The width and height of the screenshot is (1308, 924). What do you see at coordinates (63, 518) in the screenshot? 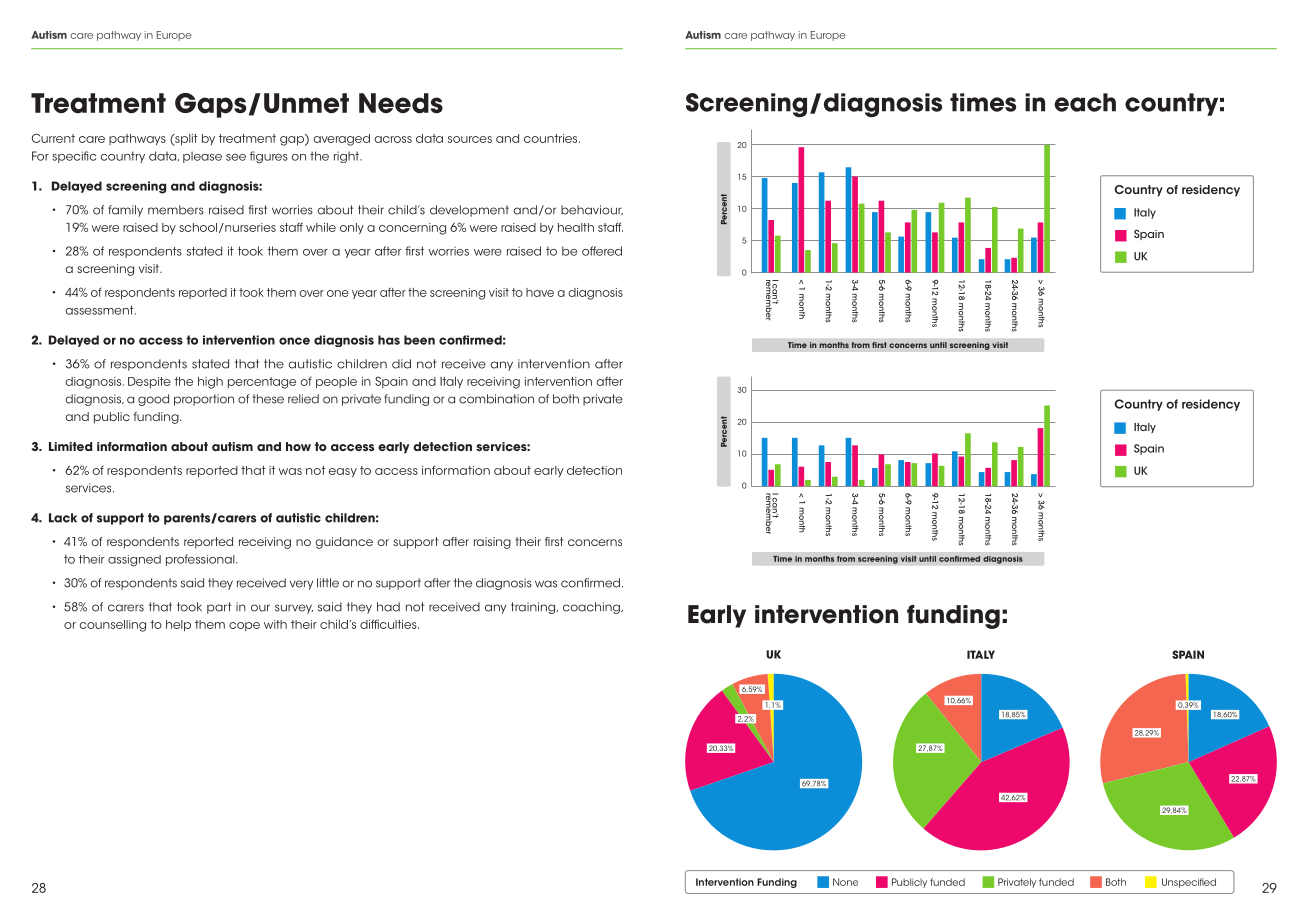
I see `Lack` at bounding box center [63, 518].
